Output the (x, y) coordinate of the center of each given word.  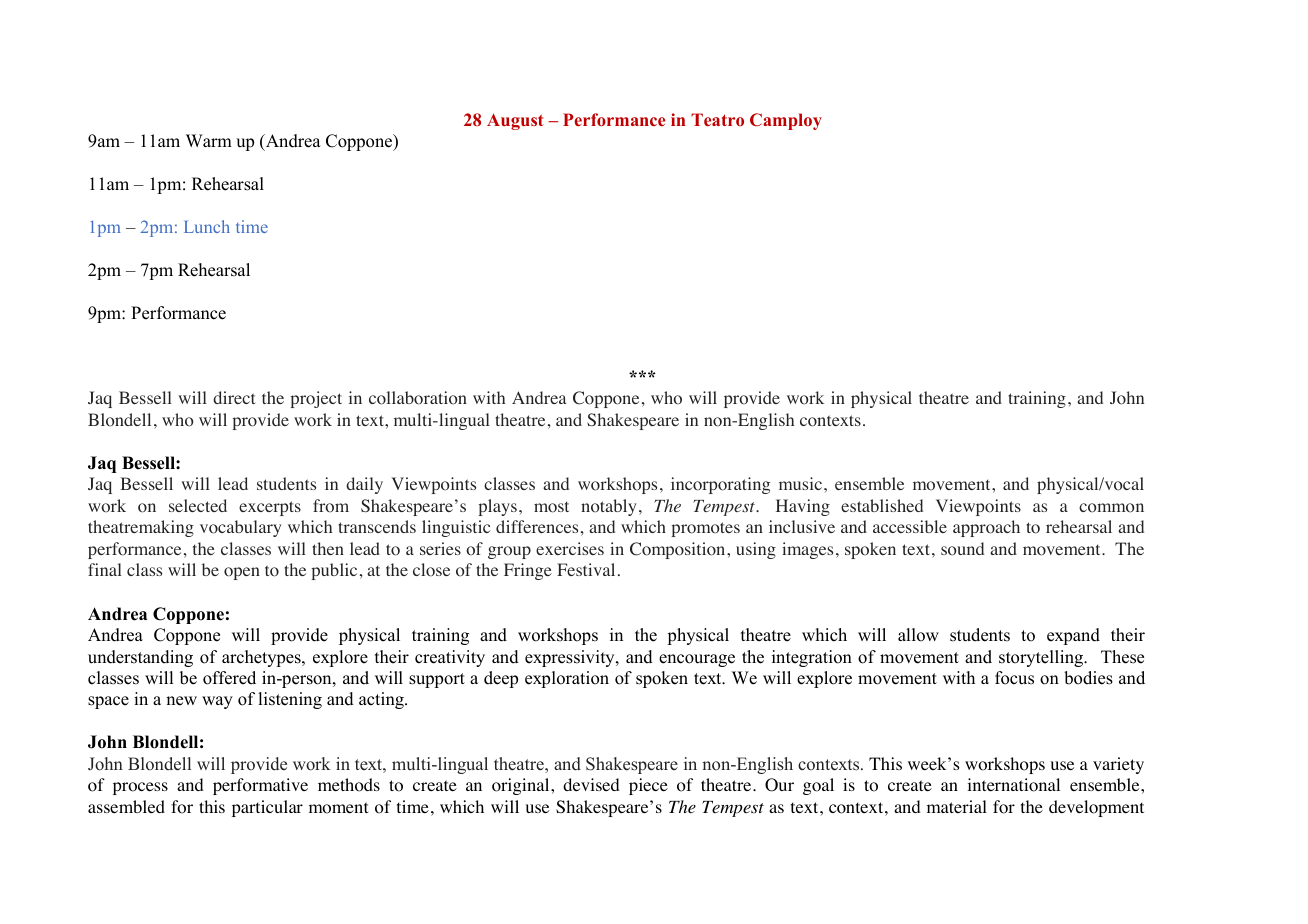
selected (198, 505)
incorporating (720, 485)
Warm (209, 140)
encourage (697, 660)
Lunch (207, 226)
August (515, 121)
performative (260, 786)
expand (1073, 636)
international (1013, 785)
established (882, 505)
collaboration (418, 398)
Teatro (717, 119)
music (800, 483)
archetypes (262, 658)
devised (591, 784)
